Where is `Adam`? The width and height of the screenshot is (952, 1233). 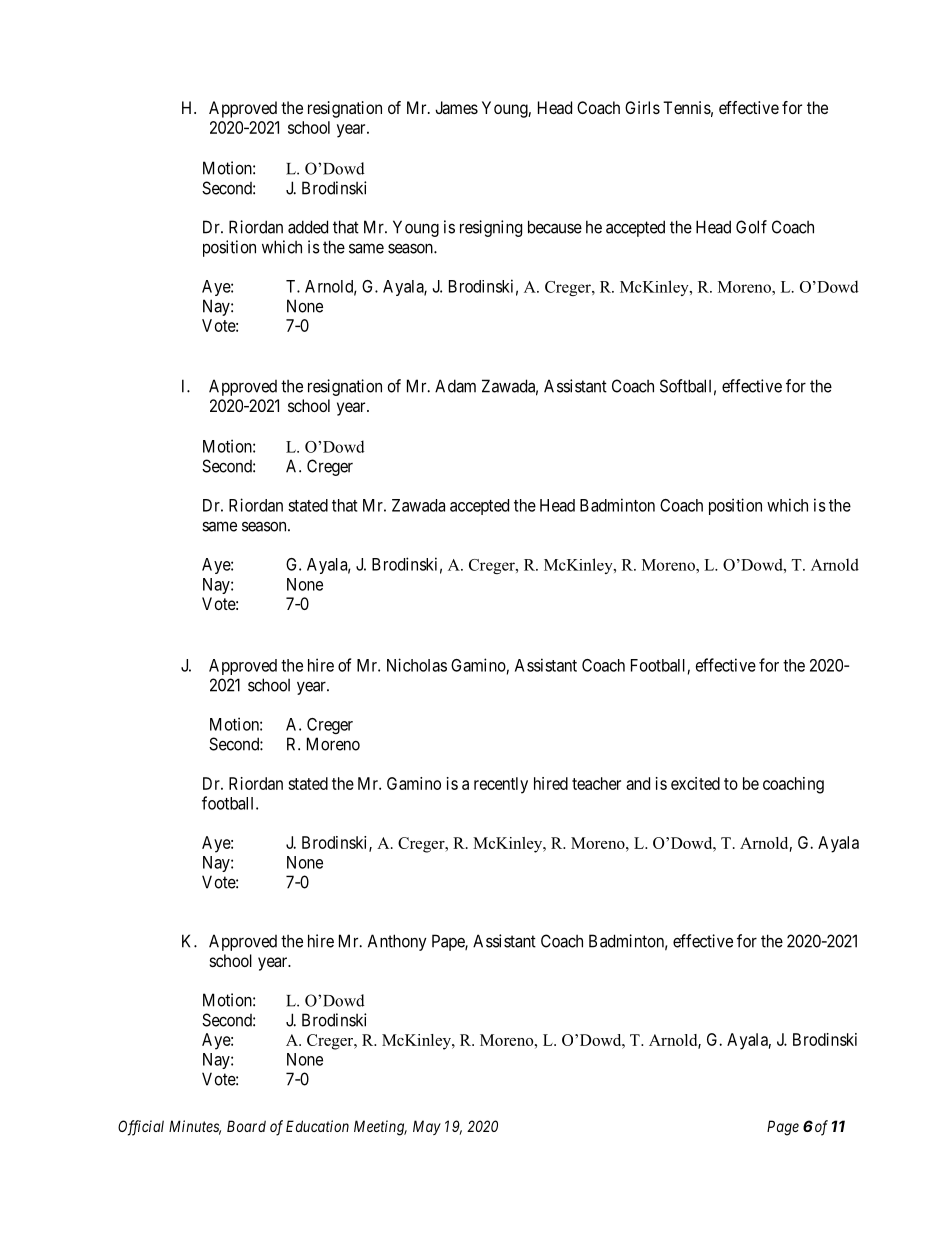
Adam is located at coordinates (455, 386).
